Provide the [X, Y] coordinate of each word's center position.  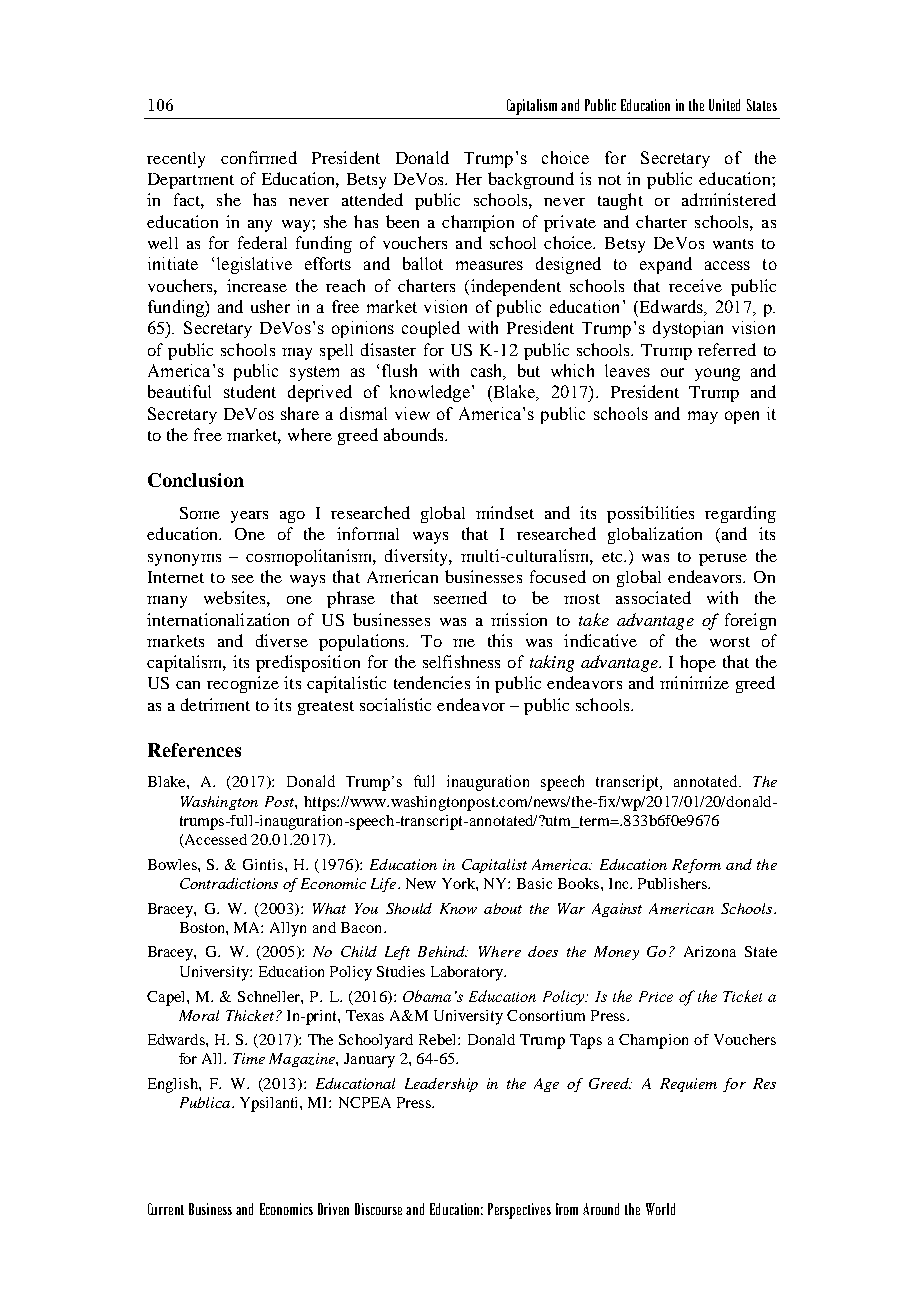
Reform [696, 866]
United [724, 105]
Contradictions [229, 883]
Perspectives [519, 1211]
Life [385, 885]
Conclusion [196, 480]
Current [166, 1209]
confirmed [259, 157]
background [531, 180]
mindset [505, 512]
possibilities [650, 514]
